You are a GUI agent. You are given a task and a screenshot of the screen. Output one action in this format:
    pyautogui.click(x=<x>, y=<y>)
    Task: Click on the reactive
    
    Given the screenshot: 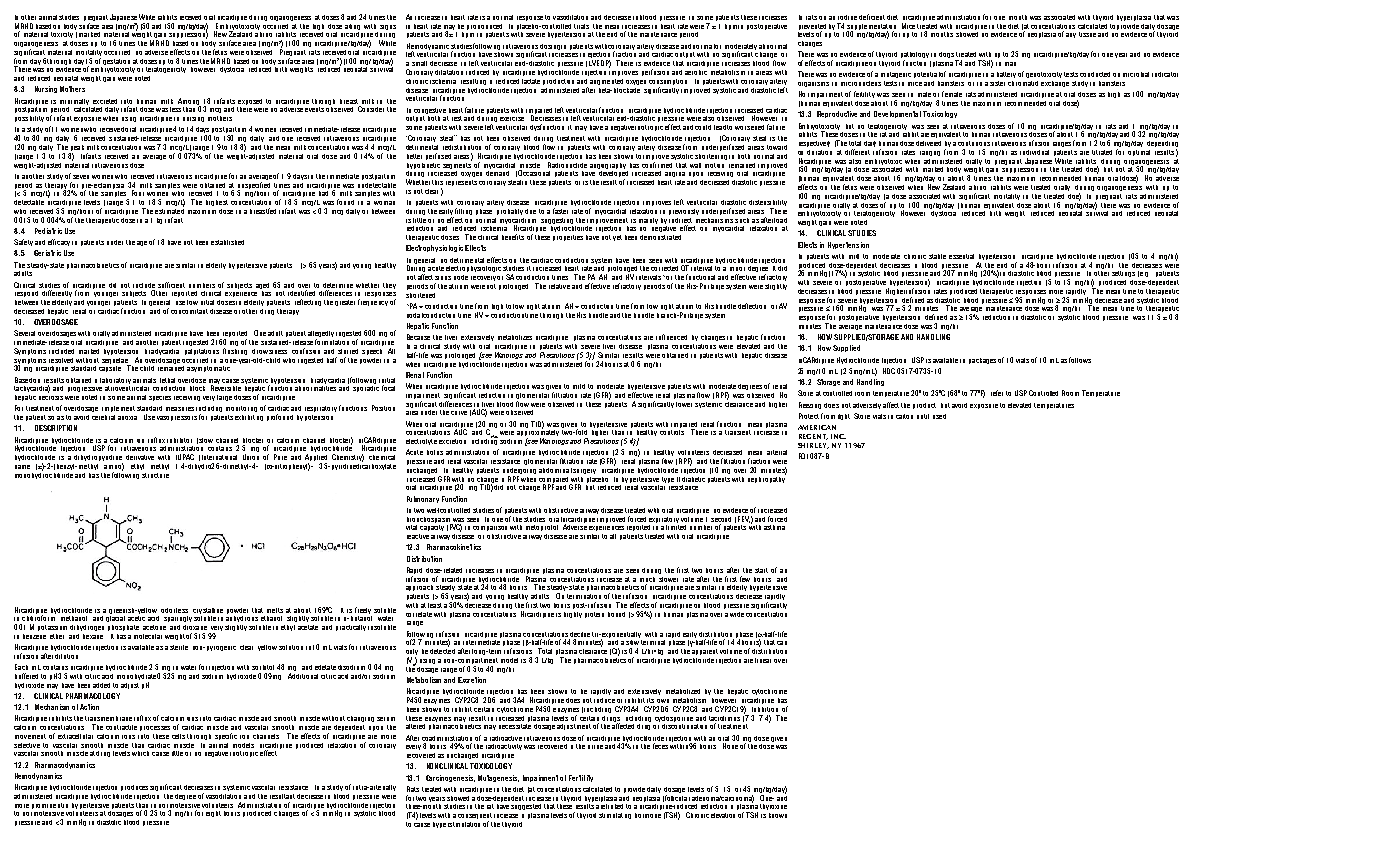 What is the action you would take?
    pyautogui.click(x=418, y=536)
